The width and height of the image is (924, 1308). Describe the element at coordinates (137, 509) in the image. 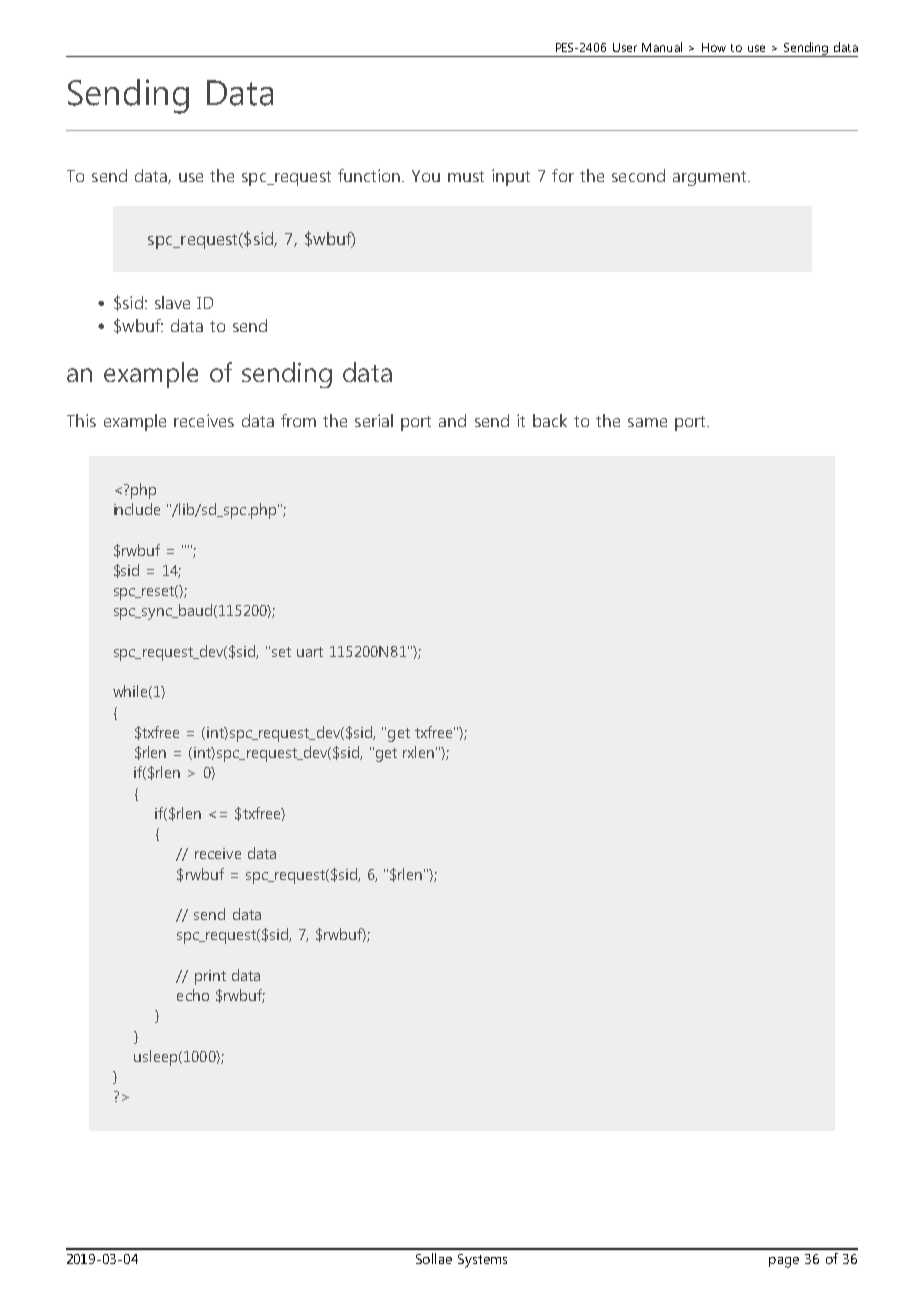

I see `include` at that location.
